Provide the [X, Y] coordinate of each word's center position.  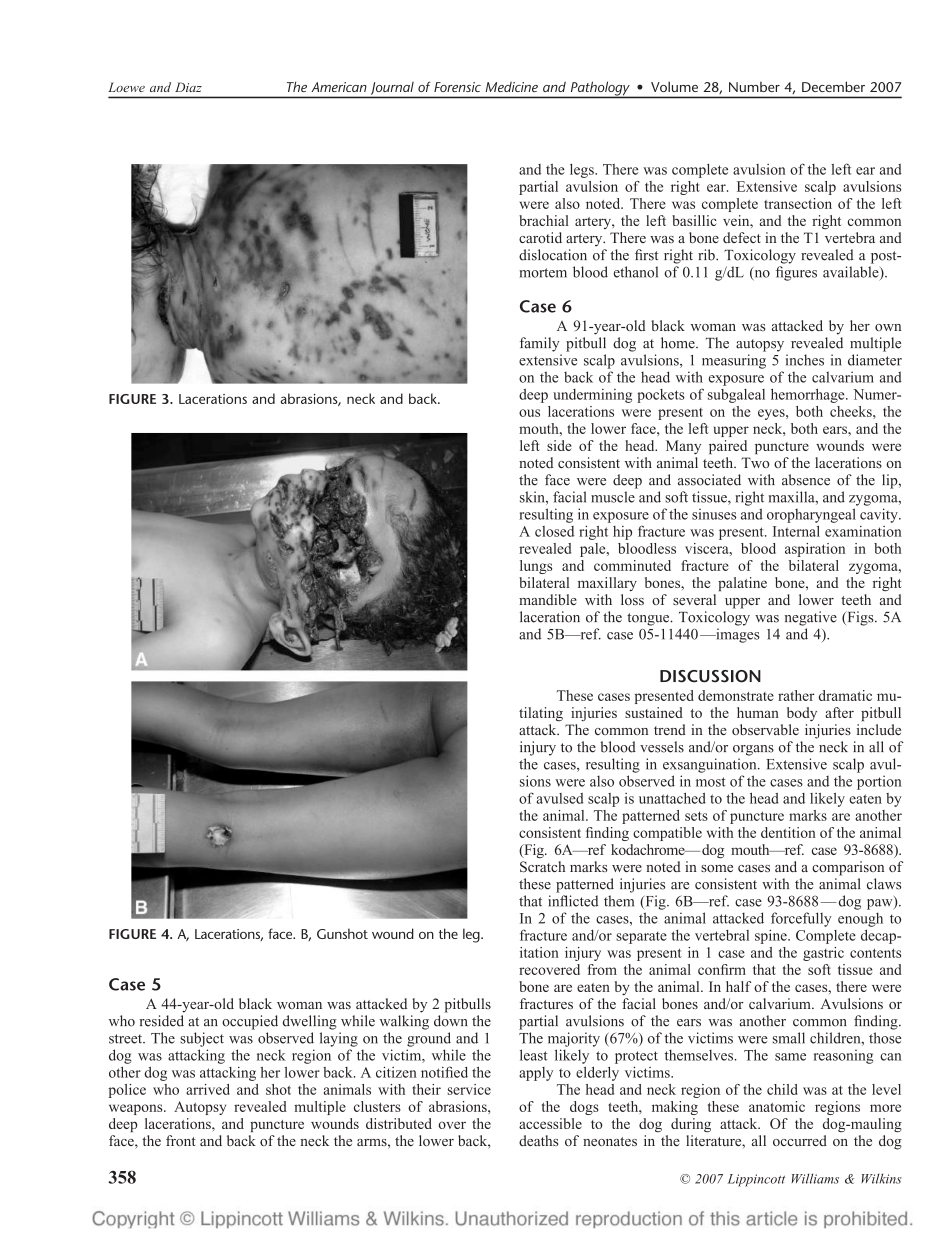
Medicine [512, 87]
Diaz [188, 87]
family [539, 344]
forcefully [801, 919]
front [181, 1140]
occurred [800, 1140]
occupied [250, 1022]
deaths [539, 1140]
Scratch [542, 867]
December [833, 86]
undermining [592, 396]
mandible [548, 599]
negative [811, 618]
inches [805, 360]
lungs [536, 567]
